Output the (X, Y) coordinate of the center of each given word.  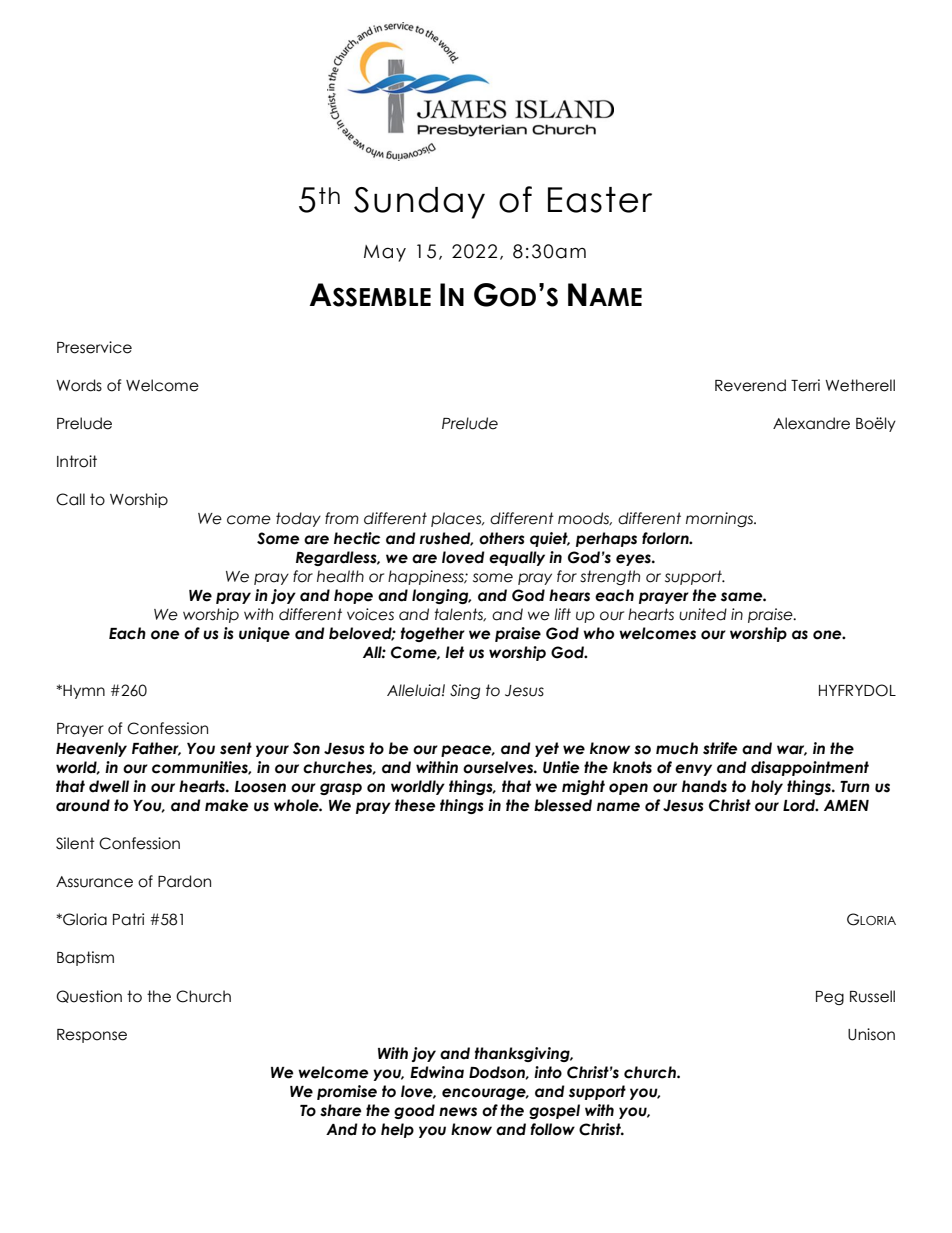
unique (264, 634)
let (454, 652)
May (385, 253)
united (703, 614)
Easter (600, 200)
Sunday (419, 203)
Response (92, 1036)
